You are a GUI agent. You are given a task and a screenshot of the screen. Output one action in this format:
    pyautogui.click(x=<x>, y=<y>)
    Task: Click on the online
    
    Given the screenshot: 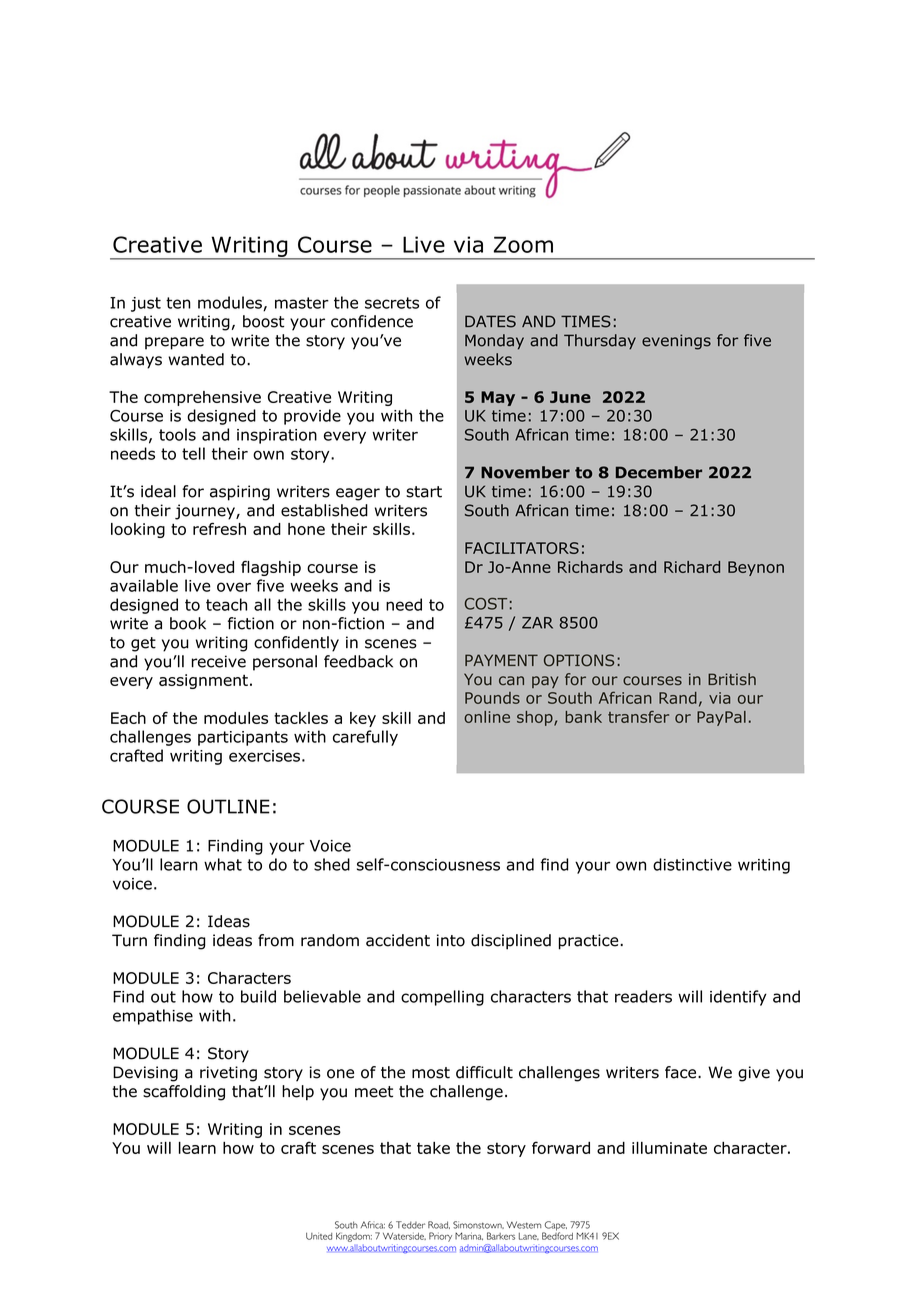 What is the action you would take?
    pyautogui.click(x=487, y=717)
